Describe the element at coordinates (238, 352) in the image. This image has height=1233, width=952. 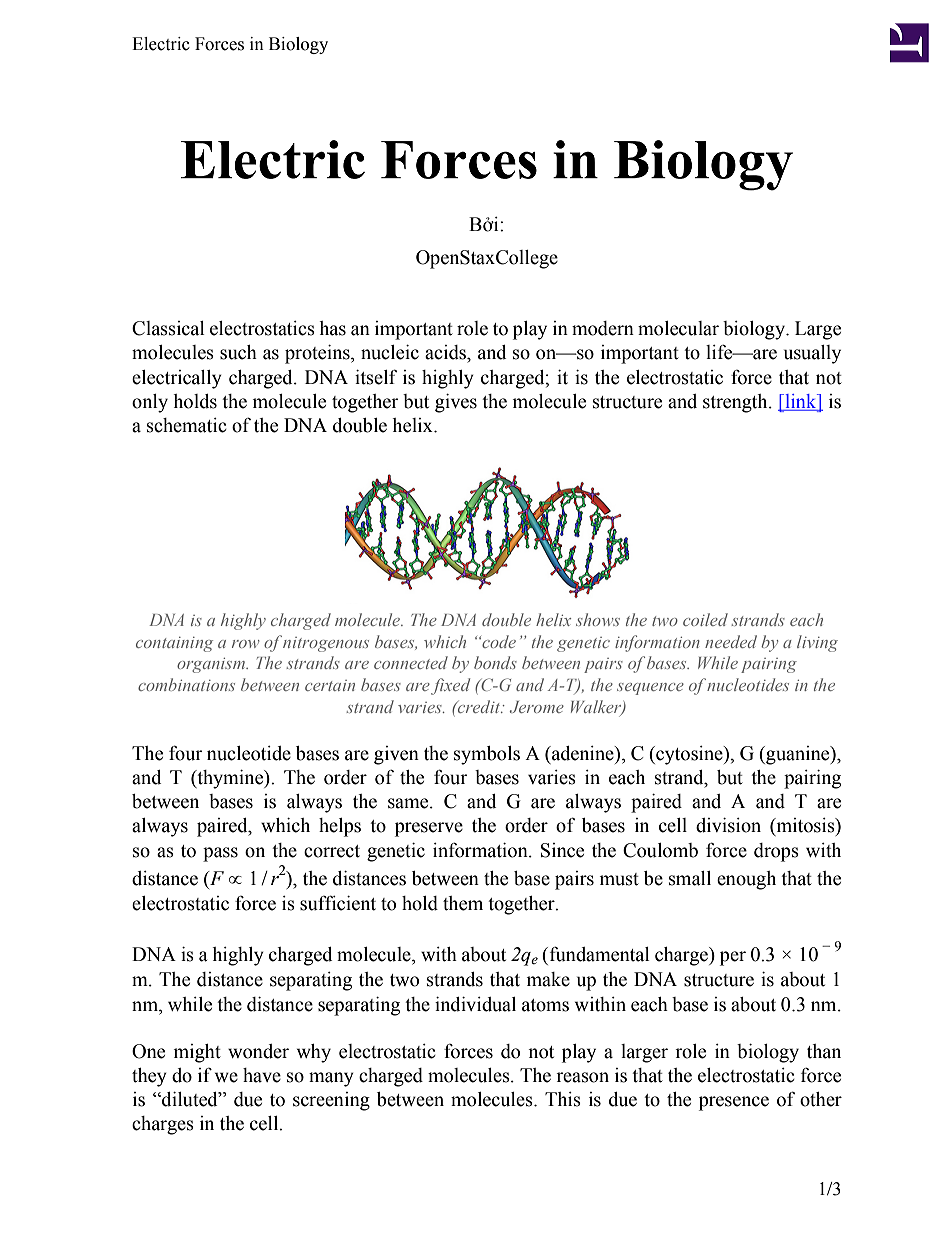
I see `such` at that location.
